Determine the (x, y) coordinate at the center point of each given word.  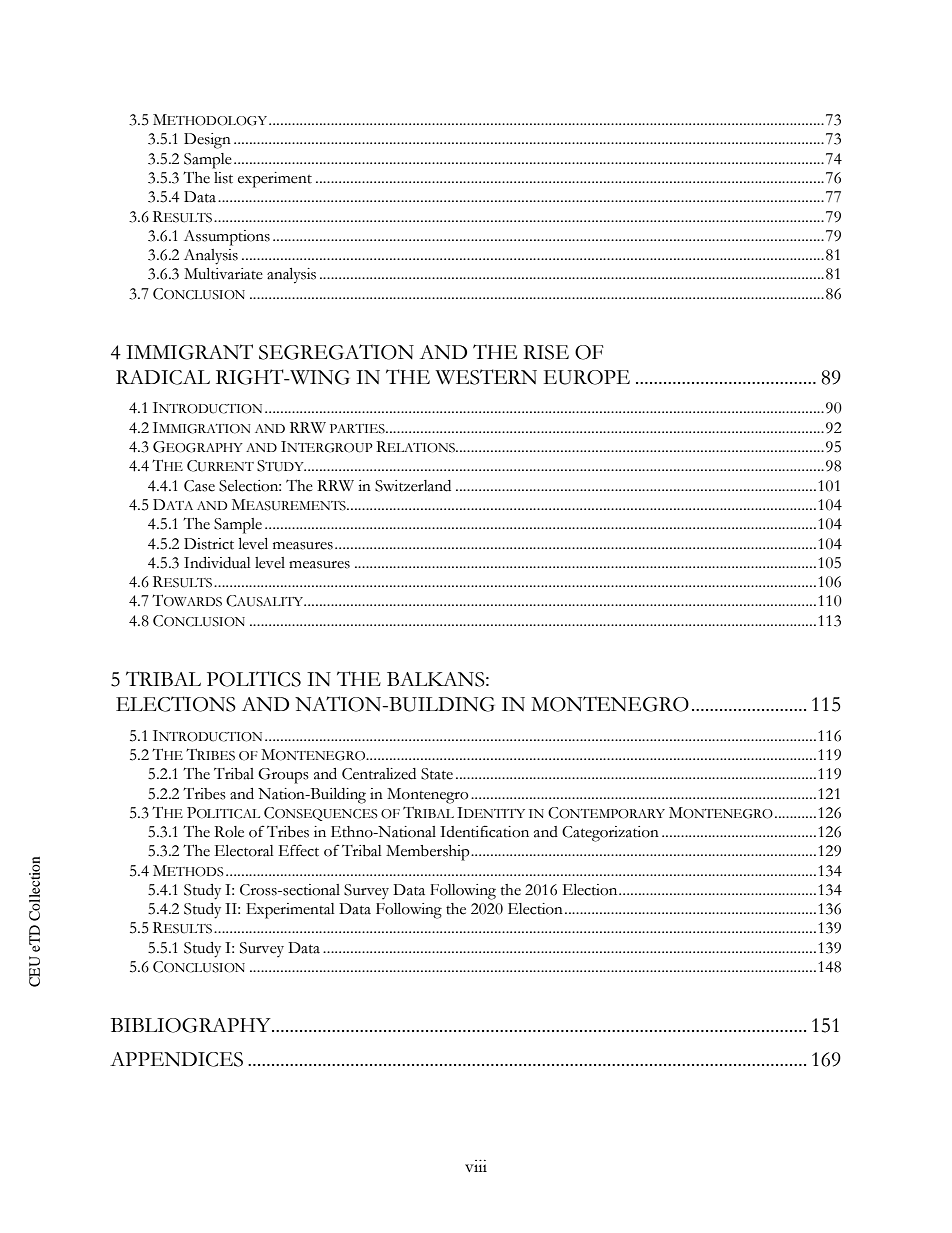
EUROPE (587, 377)
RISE (546, 352)
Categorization (610, 834)
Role (229, 832)
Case (199, 486)
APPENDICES (176, 1059)
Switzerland (413, 486)
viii (476, 1166)
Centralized (379, 774)
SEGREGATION (336, 352)
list (223, 178)
